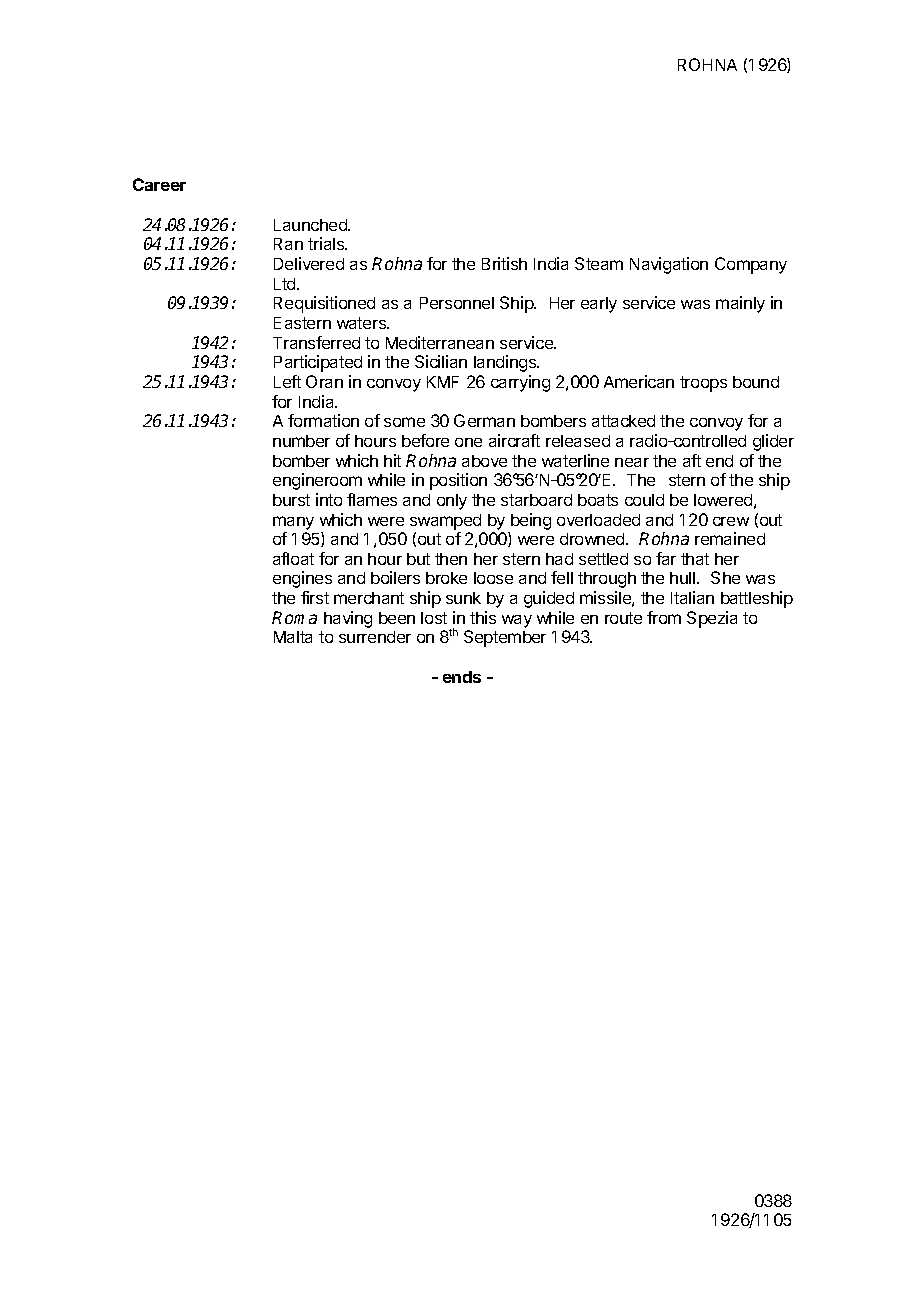  What do you see at coordinates (504, 263) in the image?
I see `British` at bounding box center [504, 263].
